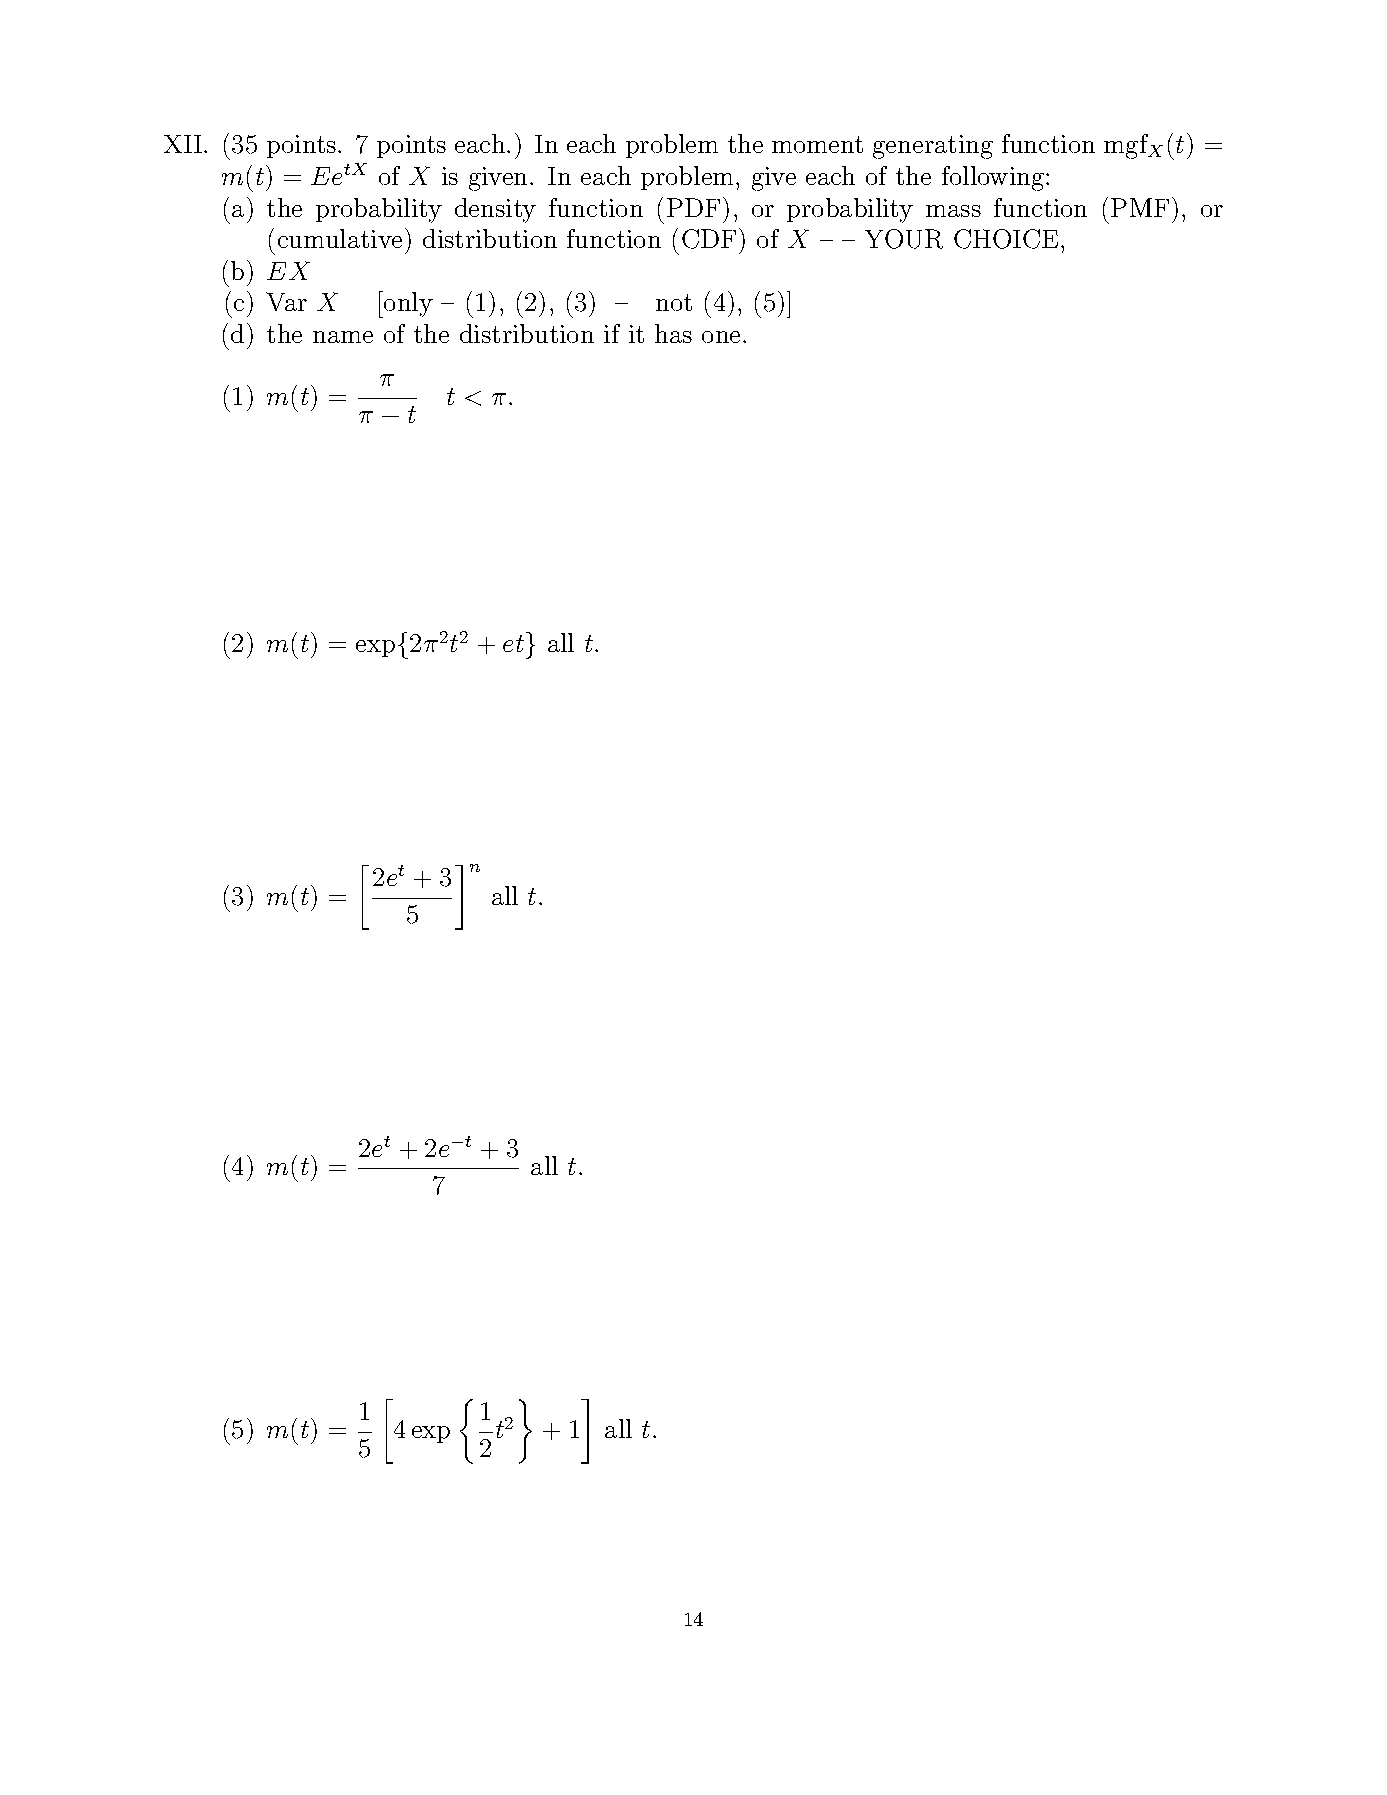 Image resolution: width=1387 pixels, height=1795 pixels. I want to click on cumulative, so click(340, 238).
